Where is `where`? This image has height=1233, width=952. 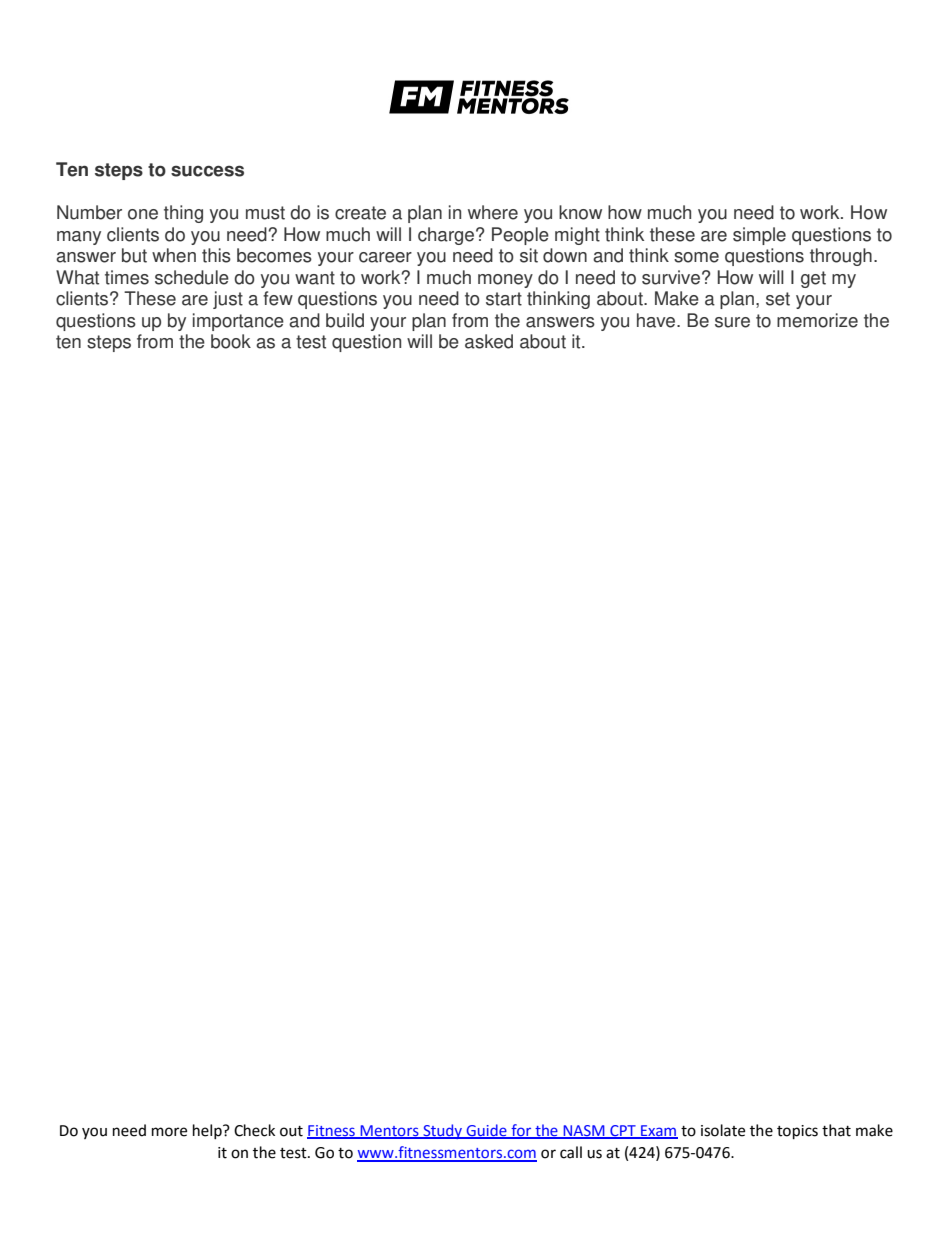
where is located at coordinates (493, 212).
